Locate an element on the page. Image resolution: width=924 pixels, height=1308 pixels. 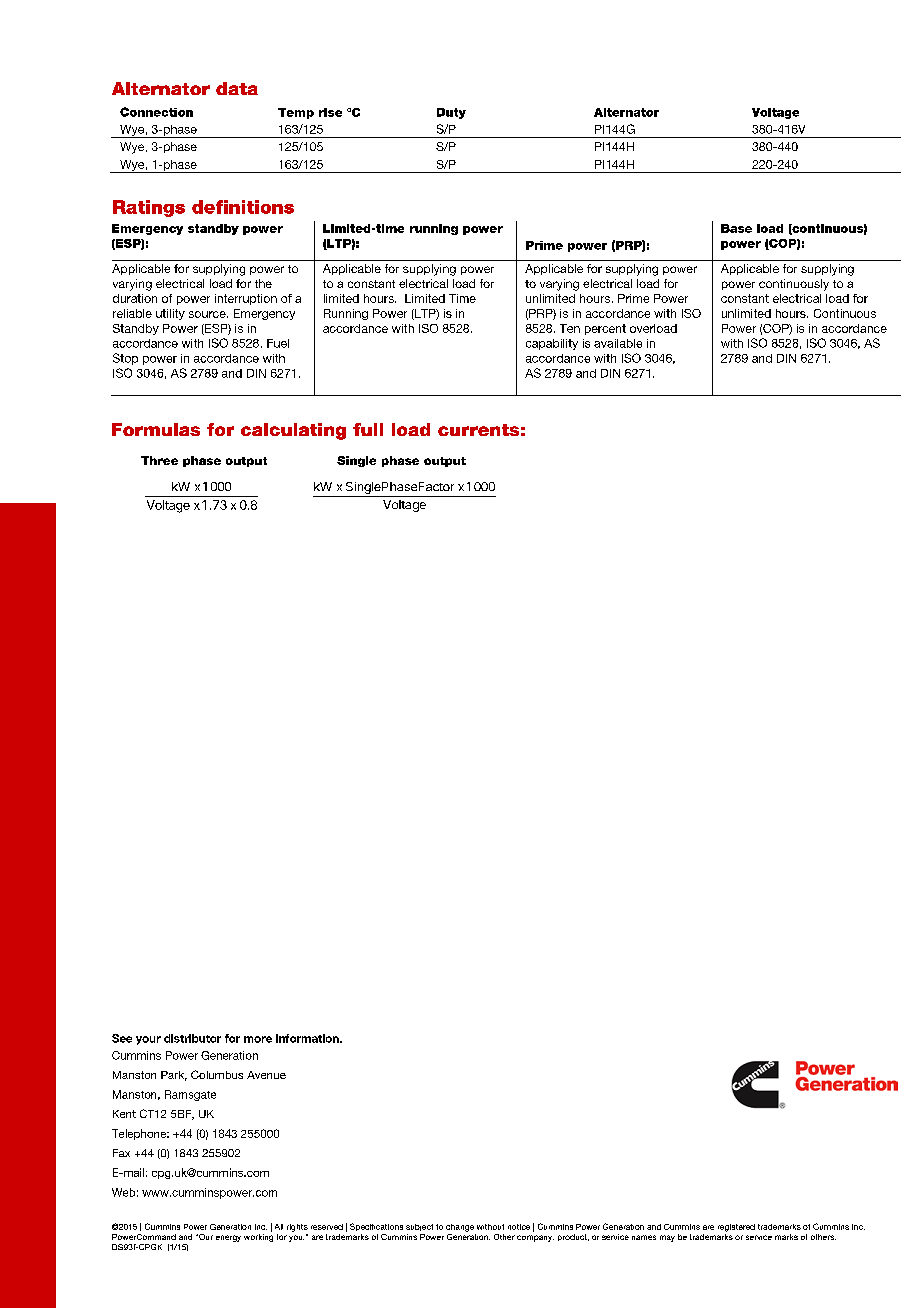
Three is located at coordinates (159, 460).
